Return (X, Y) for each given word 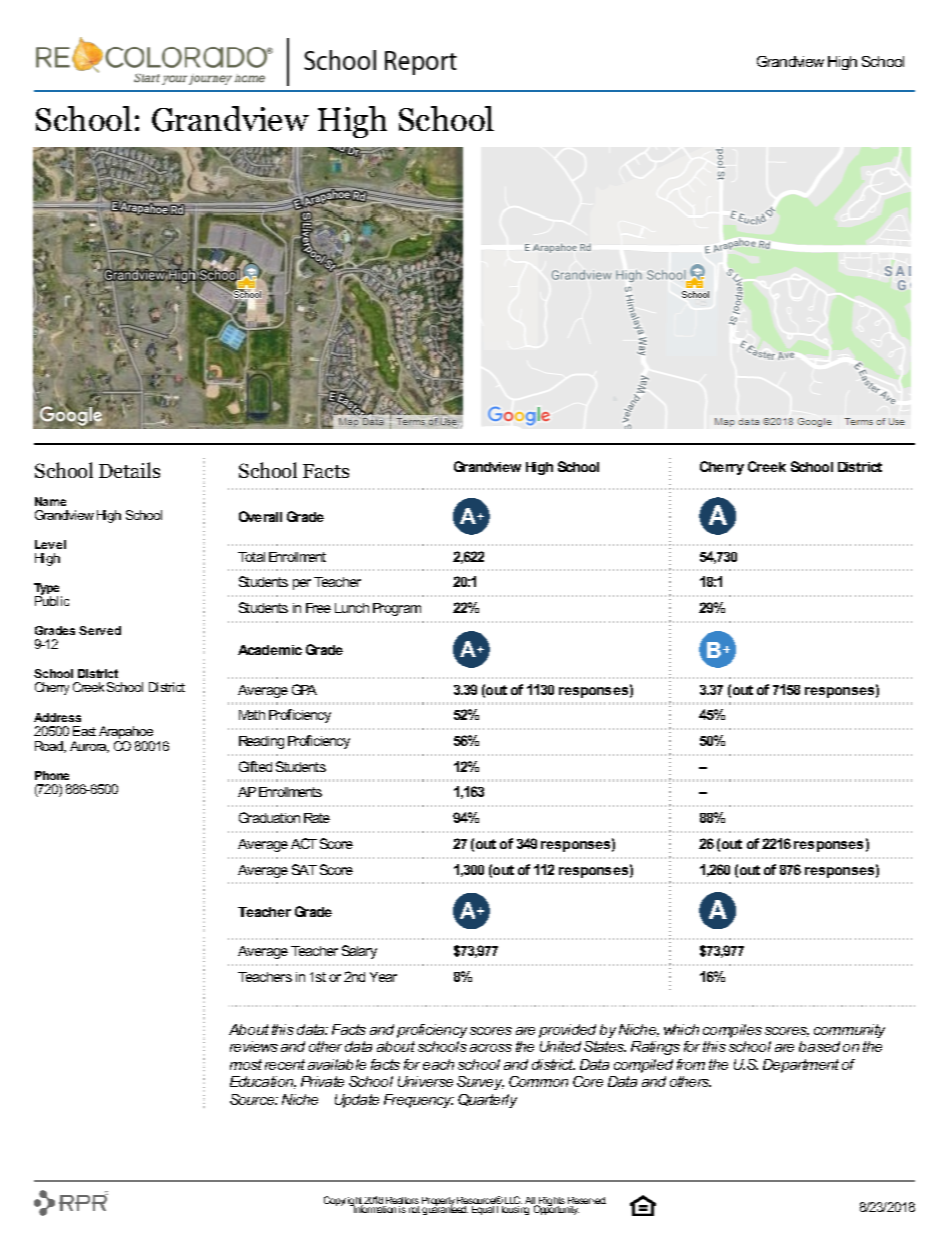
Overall (260, 516)
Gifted (255, 766)
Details (129, 470)
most (246, 1064)
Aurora (89, 747)
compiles (732, 1031)
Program (397, 609)
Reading (261, 742)
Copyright (344, 1202)
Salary (359, 952)
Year (383, 977)
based (819, 1046)
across (491, 1048)
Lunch (352, 608)
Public (52, 600)
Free (318, 608)
